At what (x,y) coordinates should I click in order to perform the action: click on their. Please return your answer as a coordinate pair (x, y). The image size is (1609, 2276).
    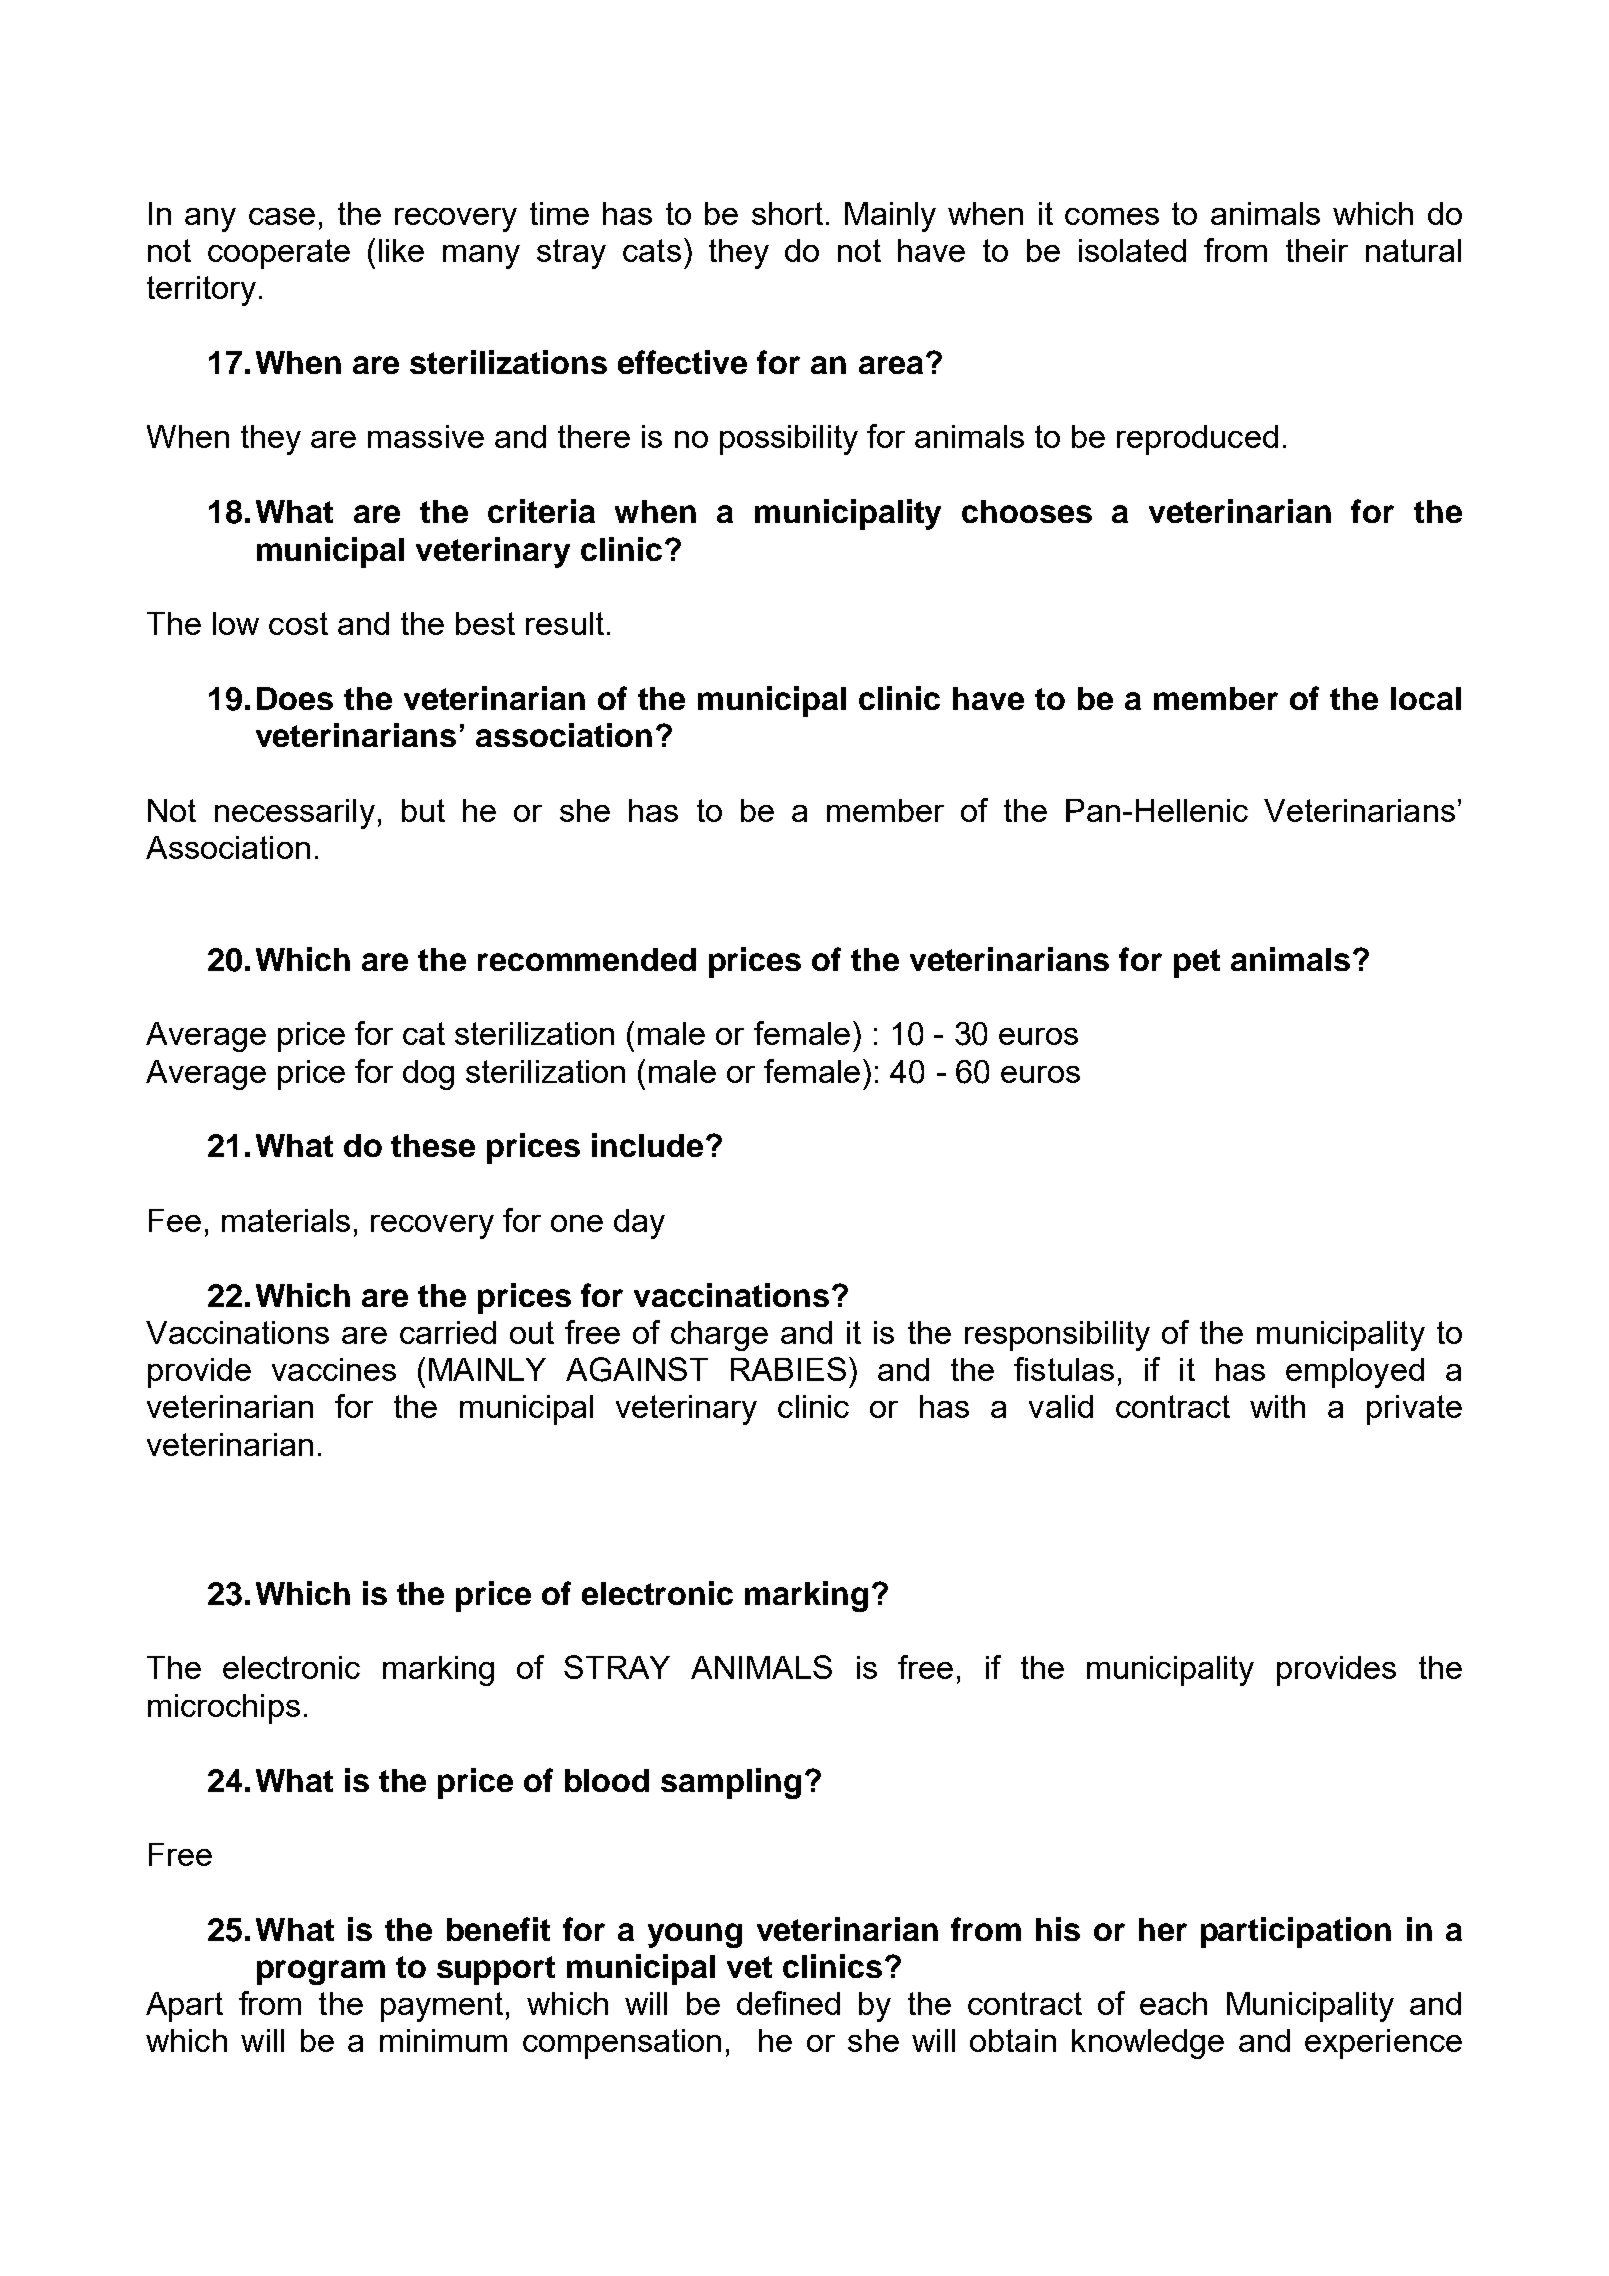
    Looking at the image, I should click on (1317, 250).
